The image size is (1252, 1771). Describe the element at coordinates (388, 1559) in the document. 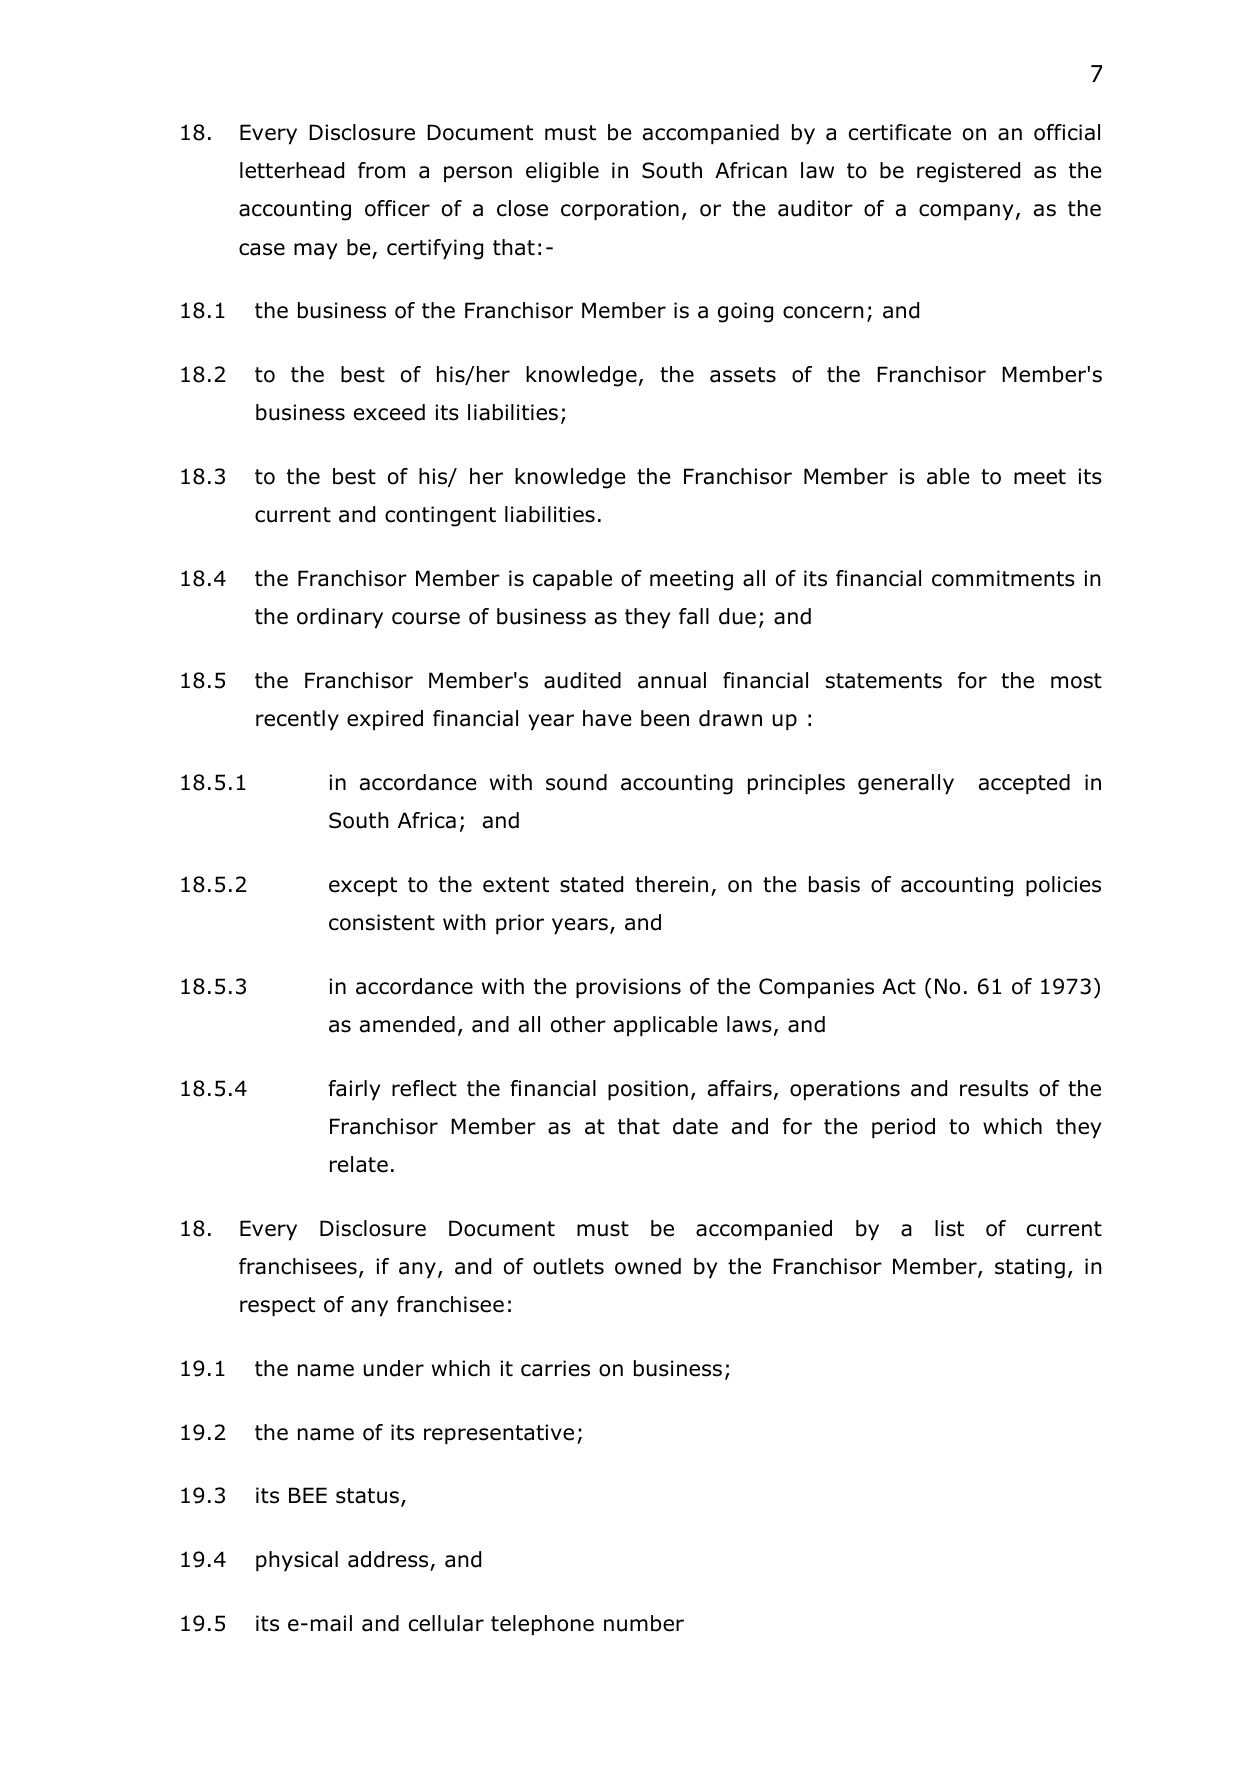

I see `address` at that location.
